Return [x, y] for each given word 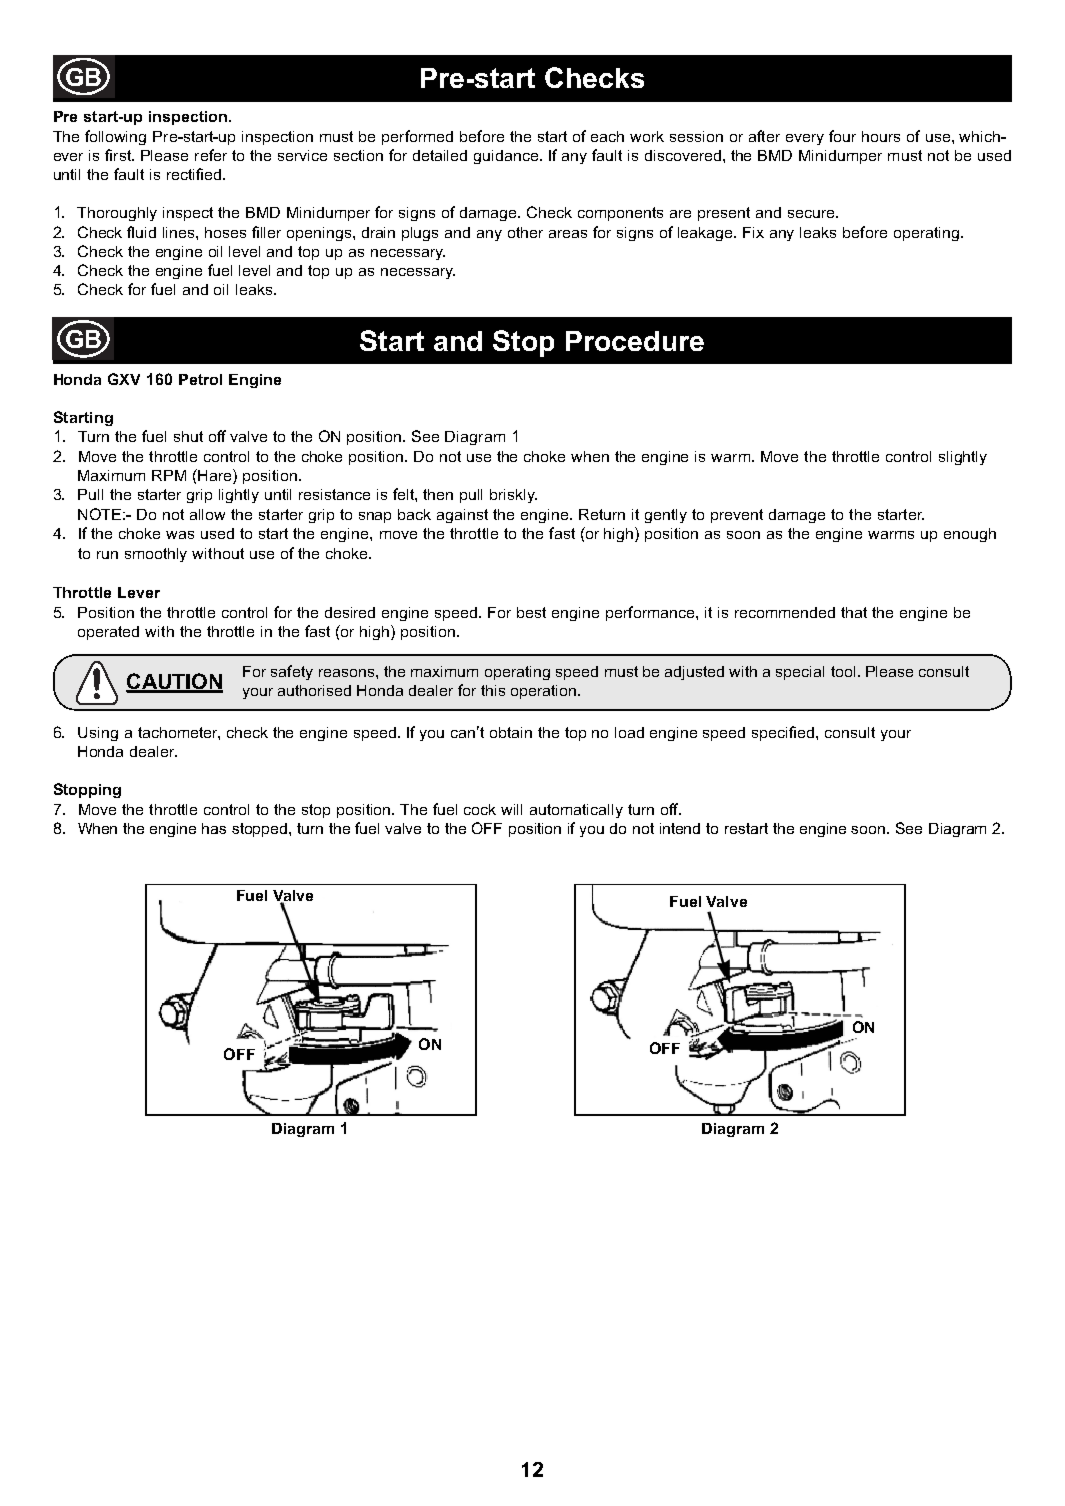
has [214, 828]
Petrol [200, 379]
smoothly [156, 555]
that [854, 612]
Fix [753, 232]
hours [881, 136]
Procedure [635, 341]
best [531, 612]
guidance [506, 157]
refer [211, 155]
